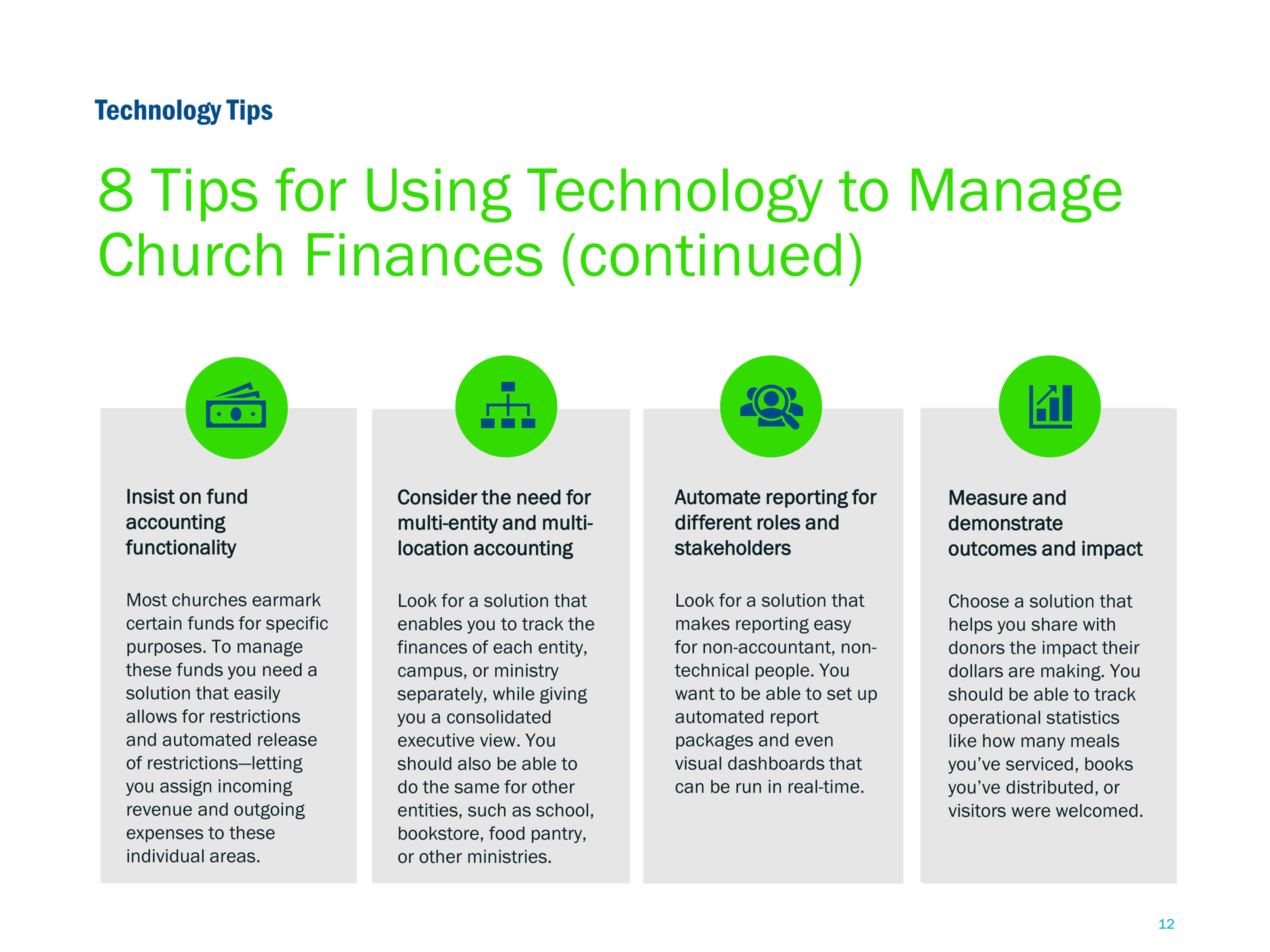 The height and width of the screenshot is (952, 1270). What do you see at coordinates (748, 788) in the screenshot?
I see `run` at bounding box center [748, 788].
